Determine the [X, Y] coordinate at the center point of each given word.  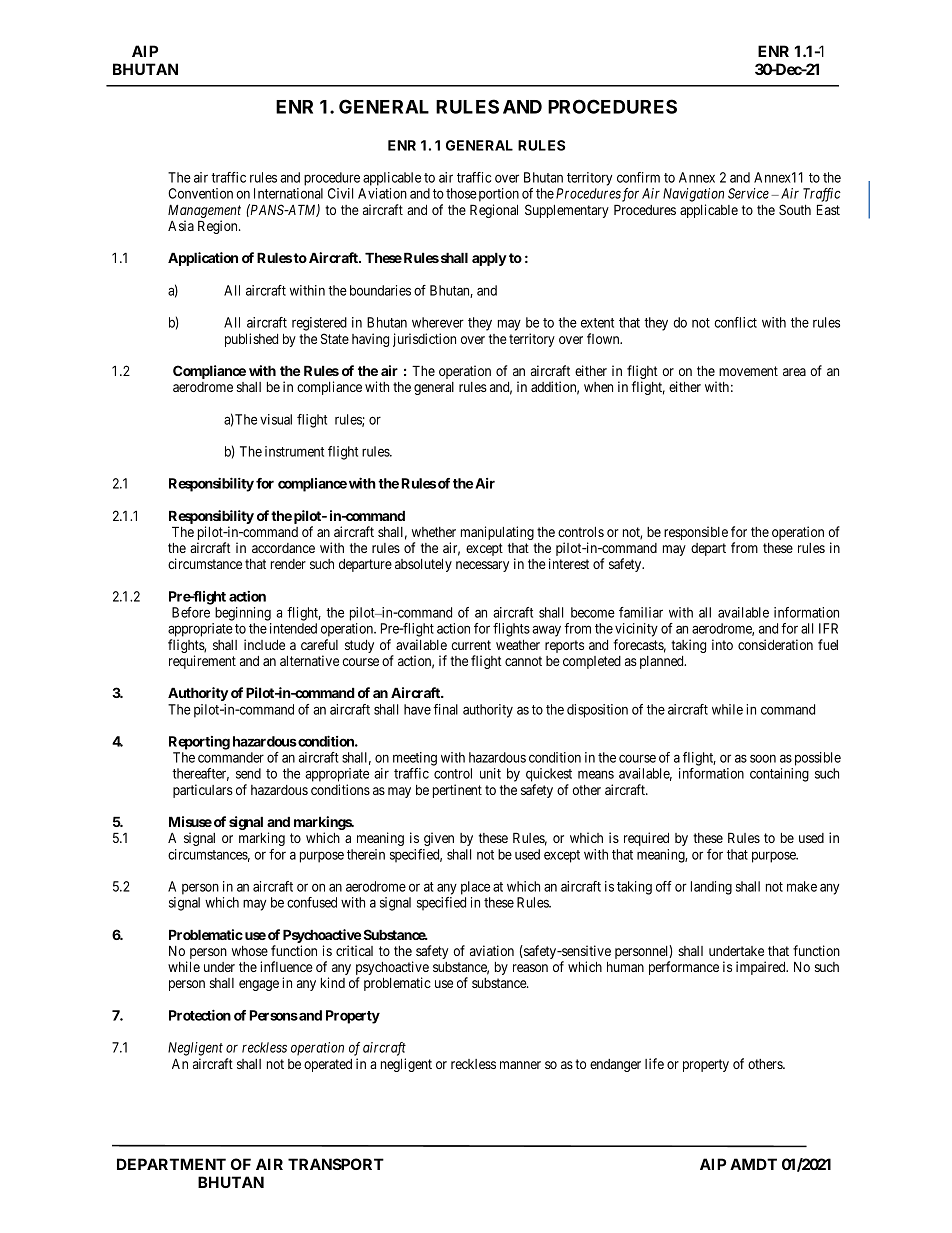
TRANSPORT [336, 1164]
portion [499, 195]
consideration [775, 644]
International [288, 193]
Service [748, 193]
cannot [523, 661]
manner [520, 1065]
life [654, 1063]
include [264, 644]
